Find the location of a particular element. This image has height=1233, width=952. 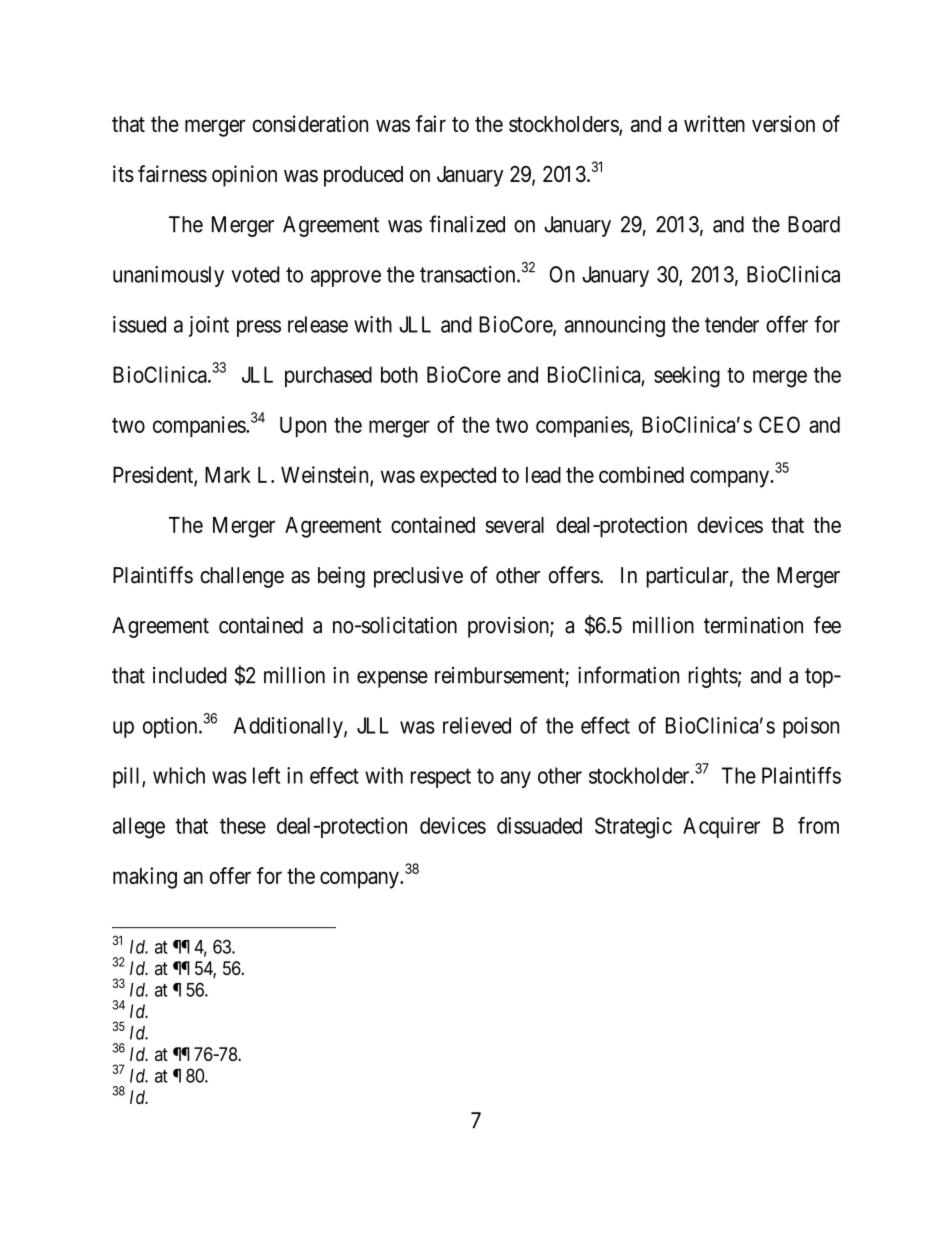

opinion is located at coordinates (244, 176).
